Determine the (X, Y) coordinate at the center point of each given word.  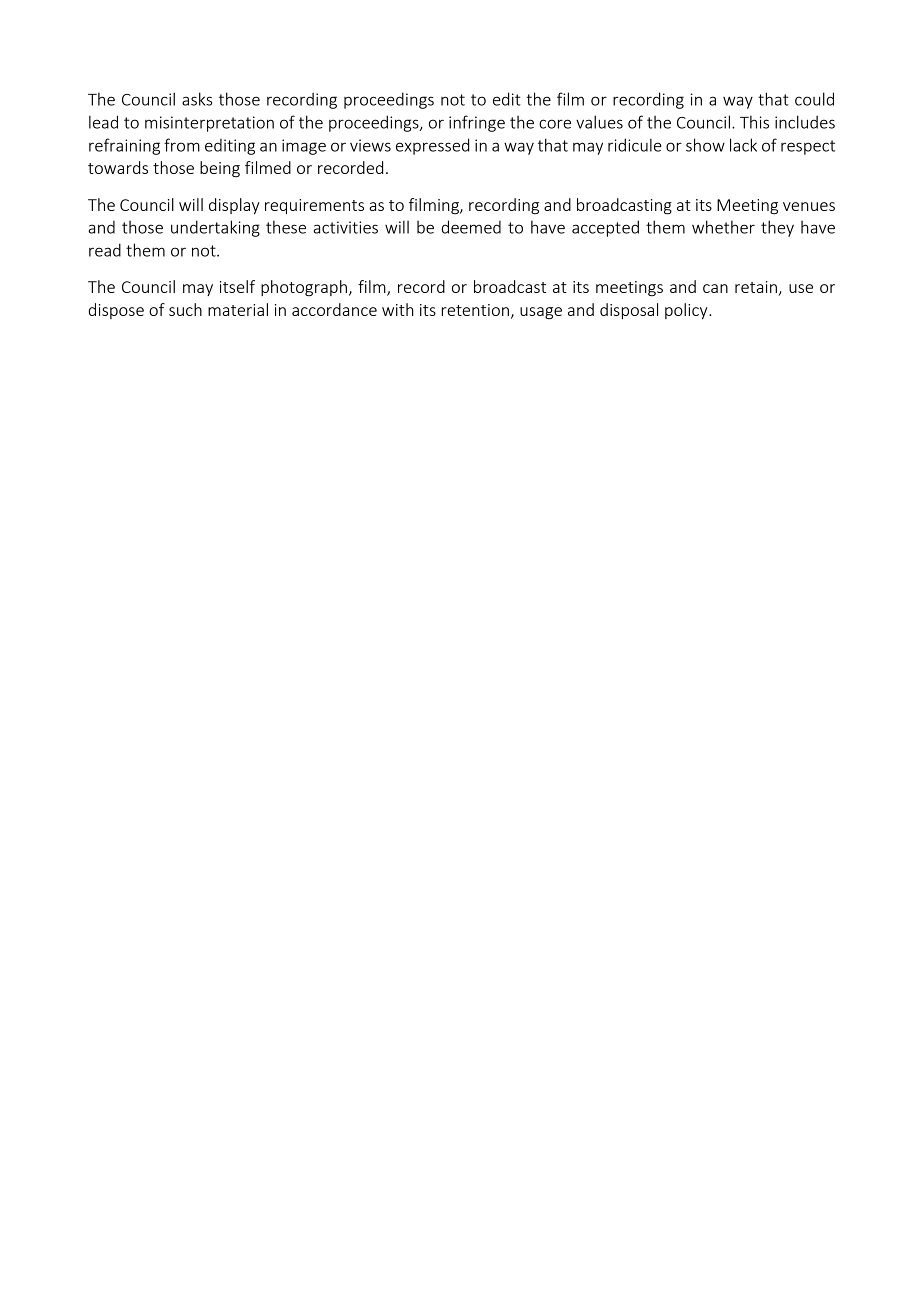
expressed (432, 146)
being (220, 169)
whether (723, 227)
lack (743, 145)
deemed (471, 227)
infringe (477, 123)
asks (197, 99)
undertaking (215, 228)
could (814, 99)
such (185, 309)
